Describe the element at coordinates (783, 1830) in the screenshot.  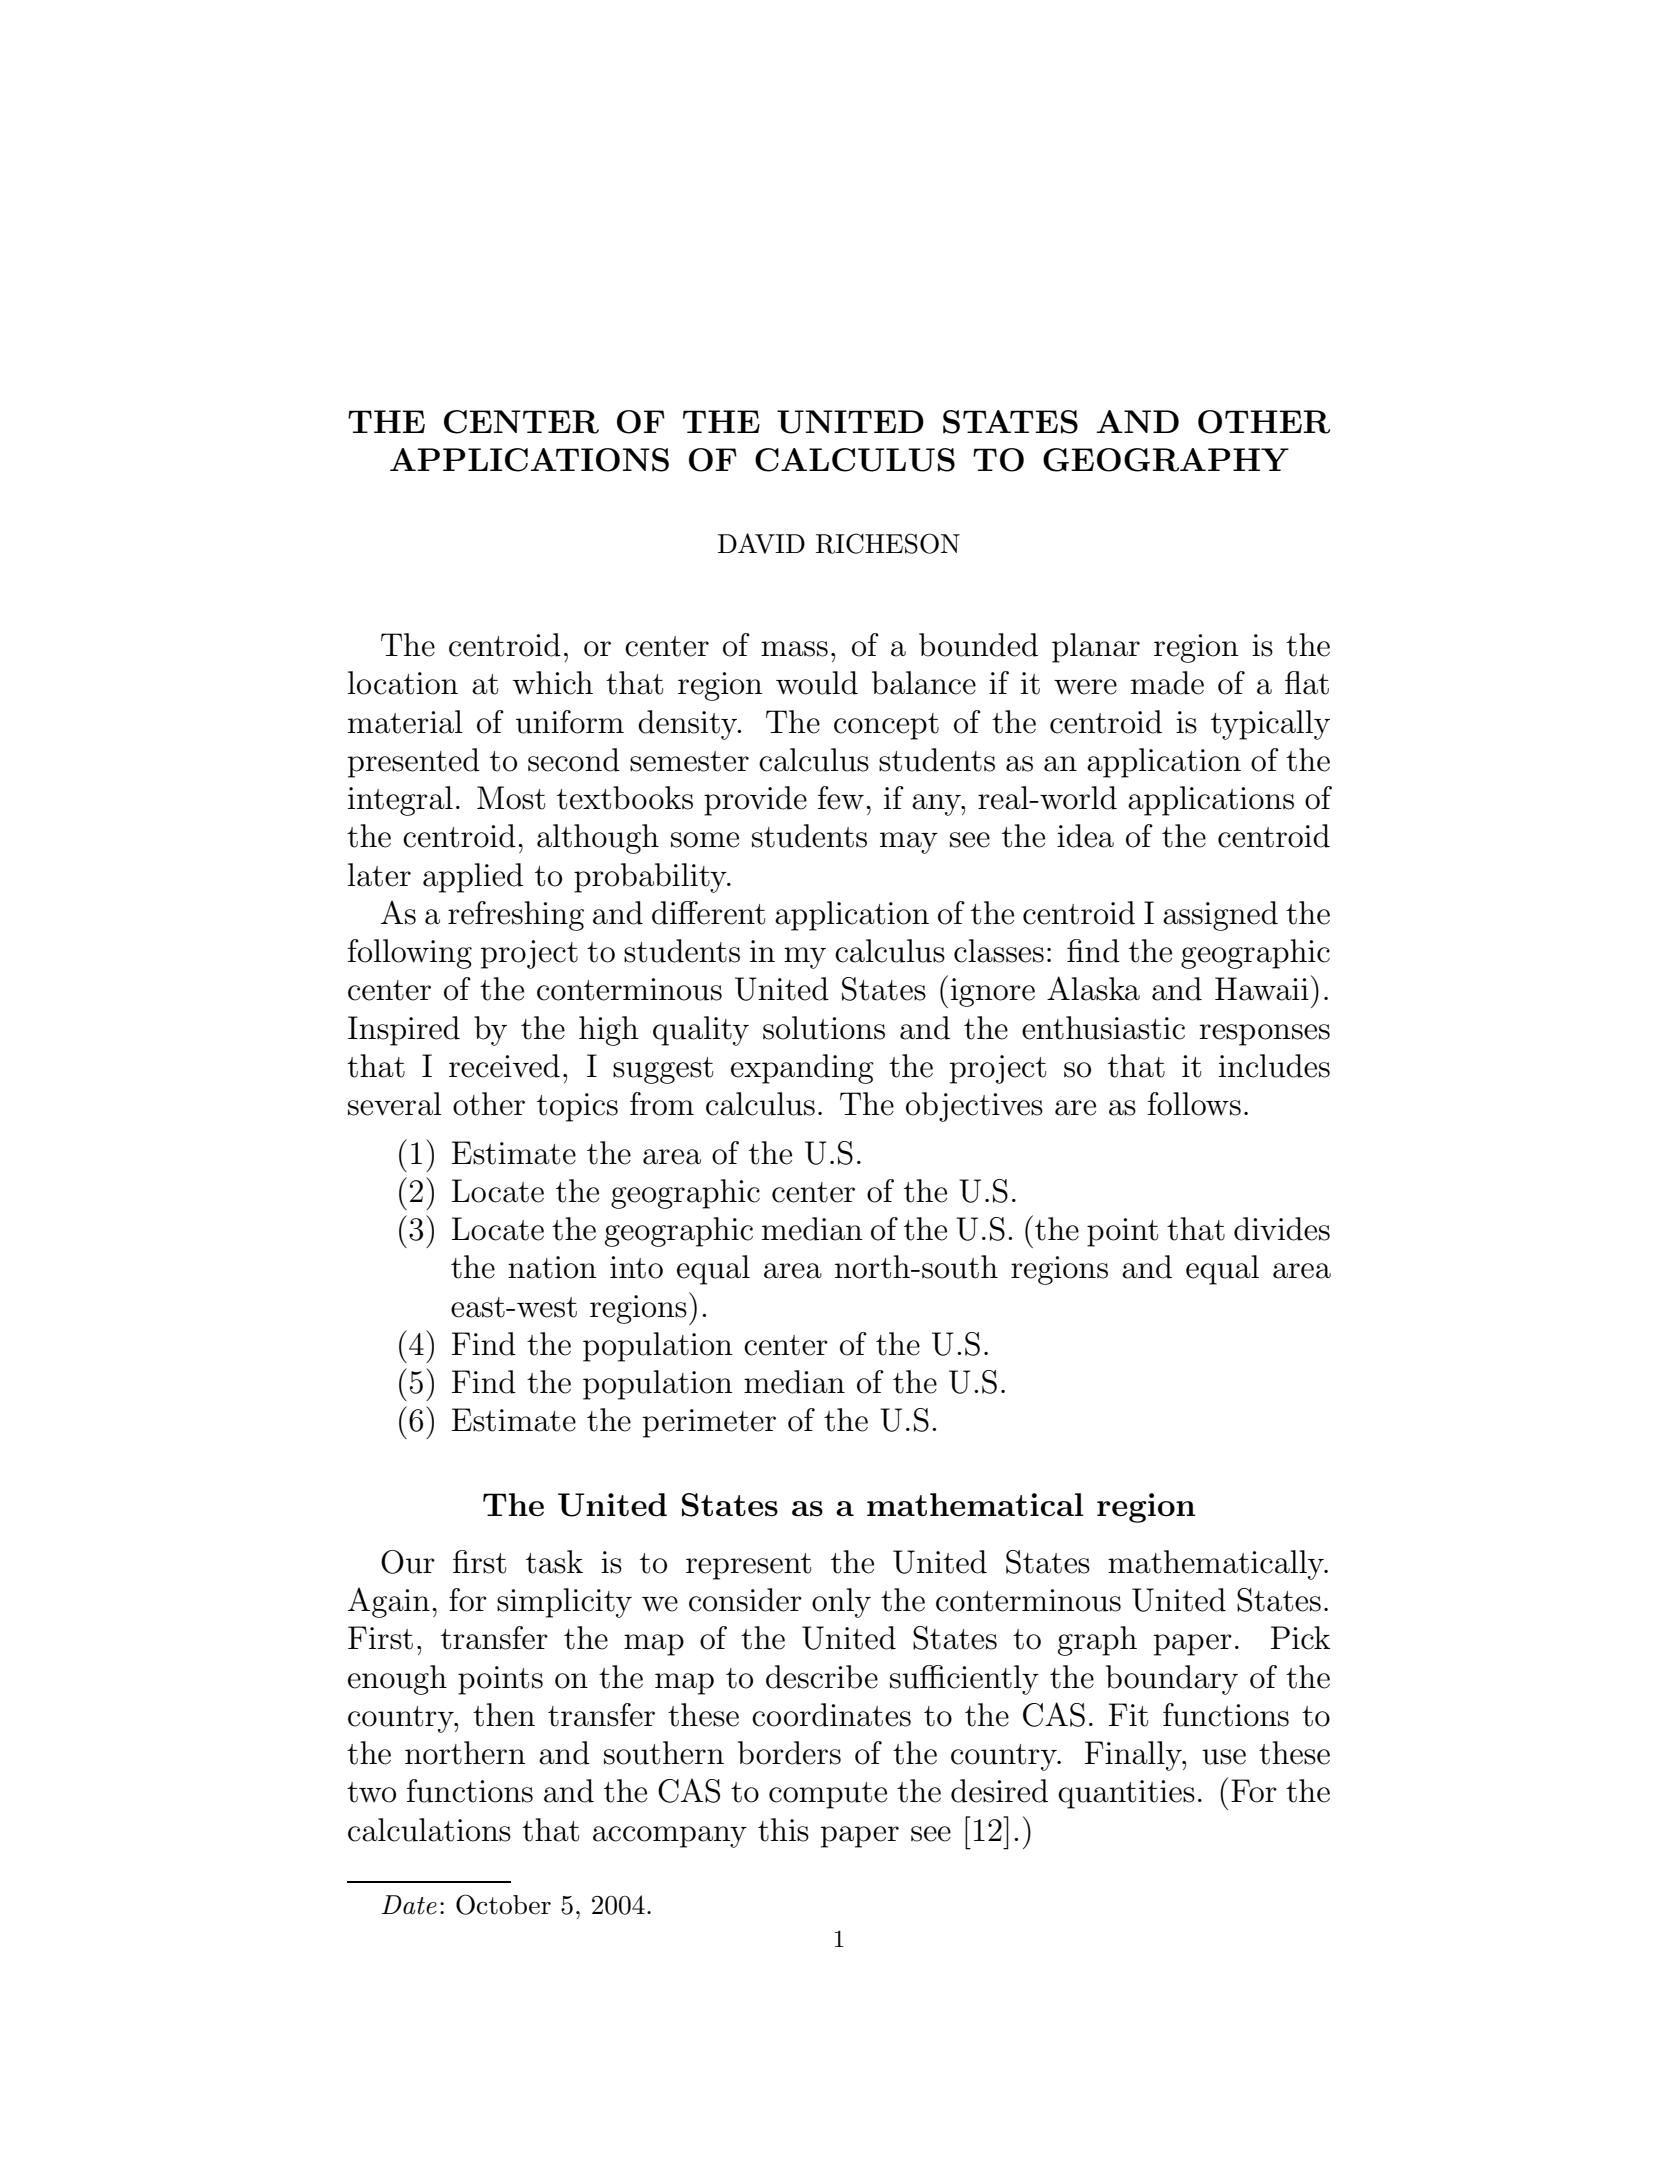
I see `this` at that location.
